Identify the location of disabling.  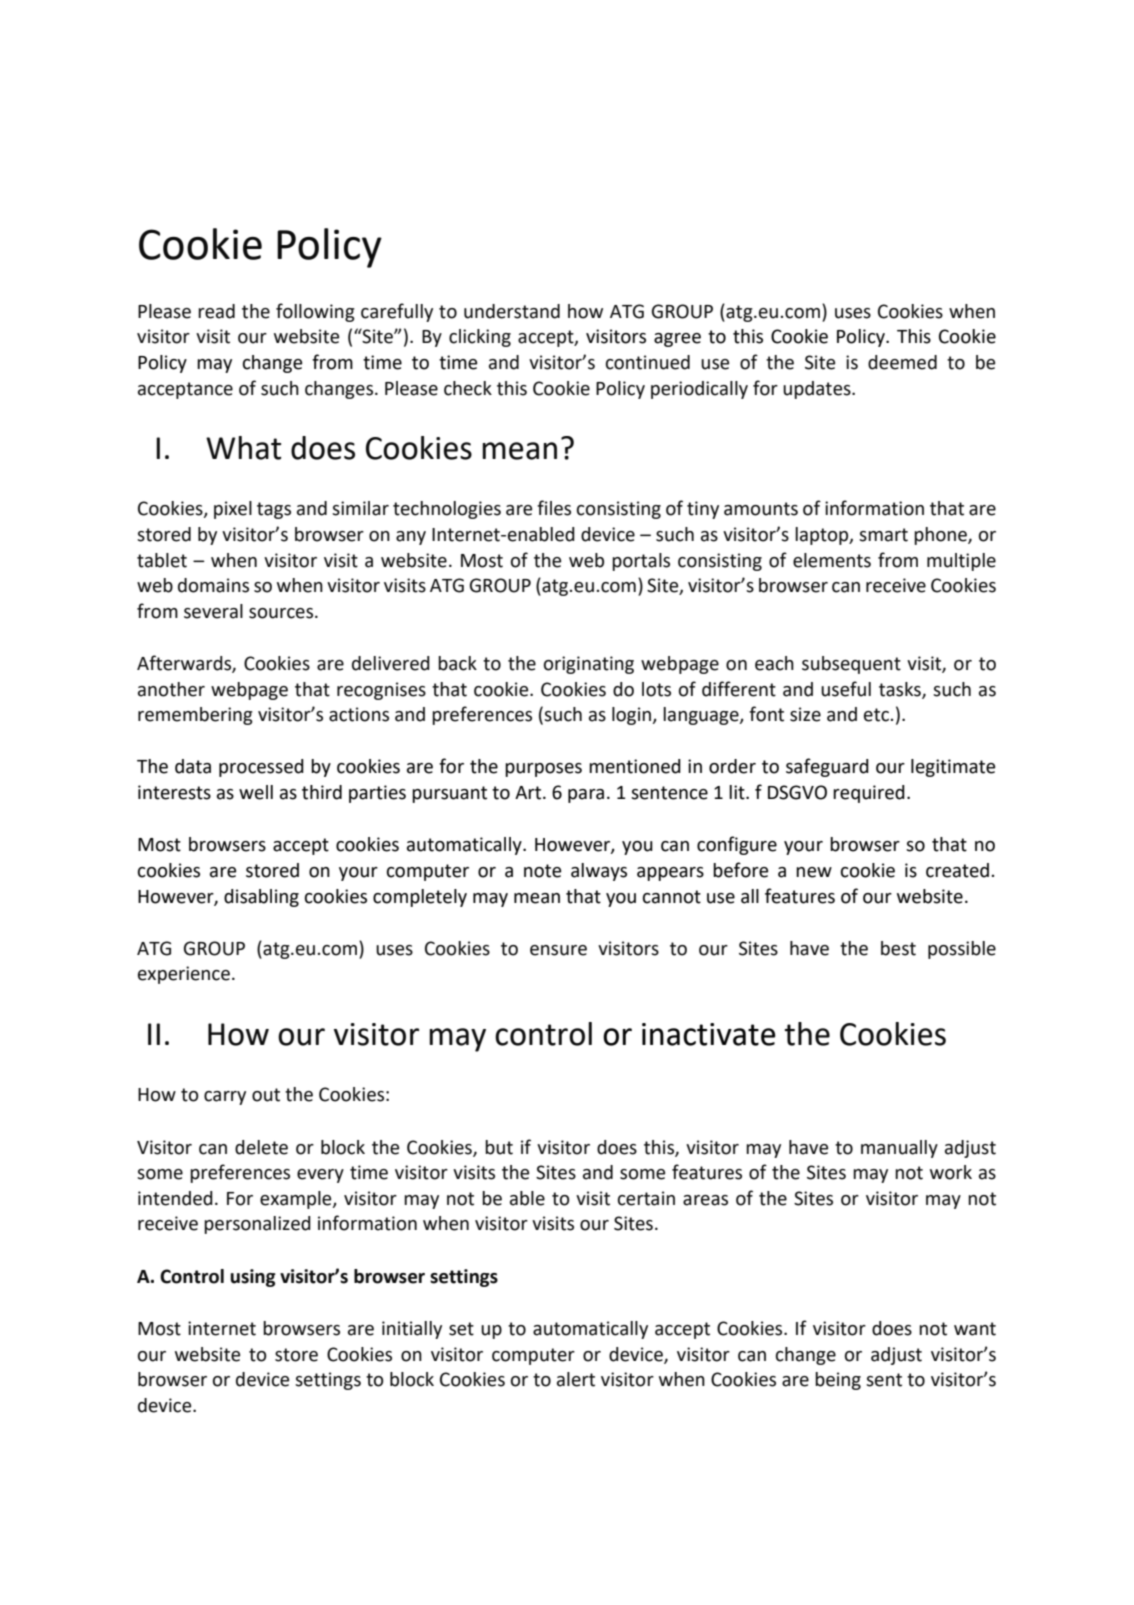
(261, 898).
